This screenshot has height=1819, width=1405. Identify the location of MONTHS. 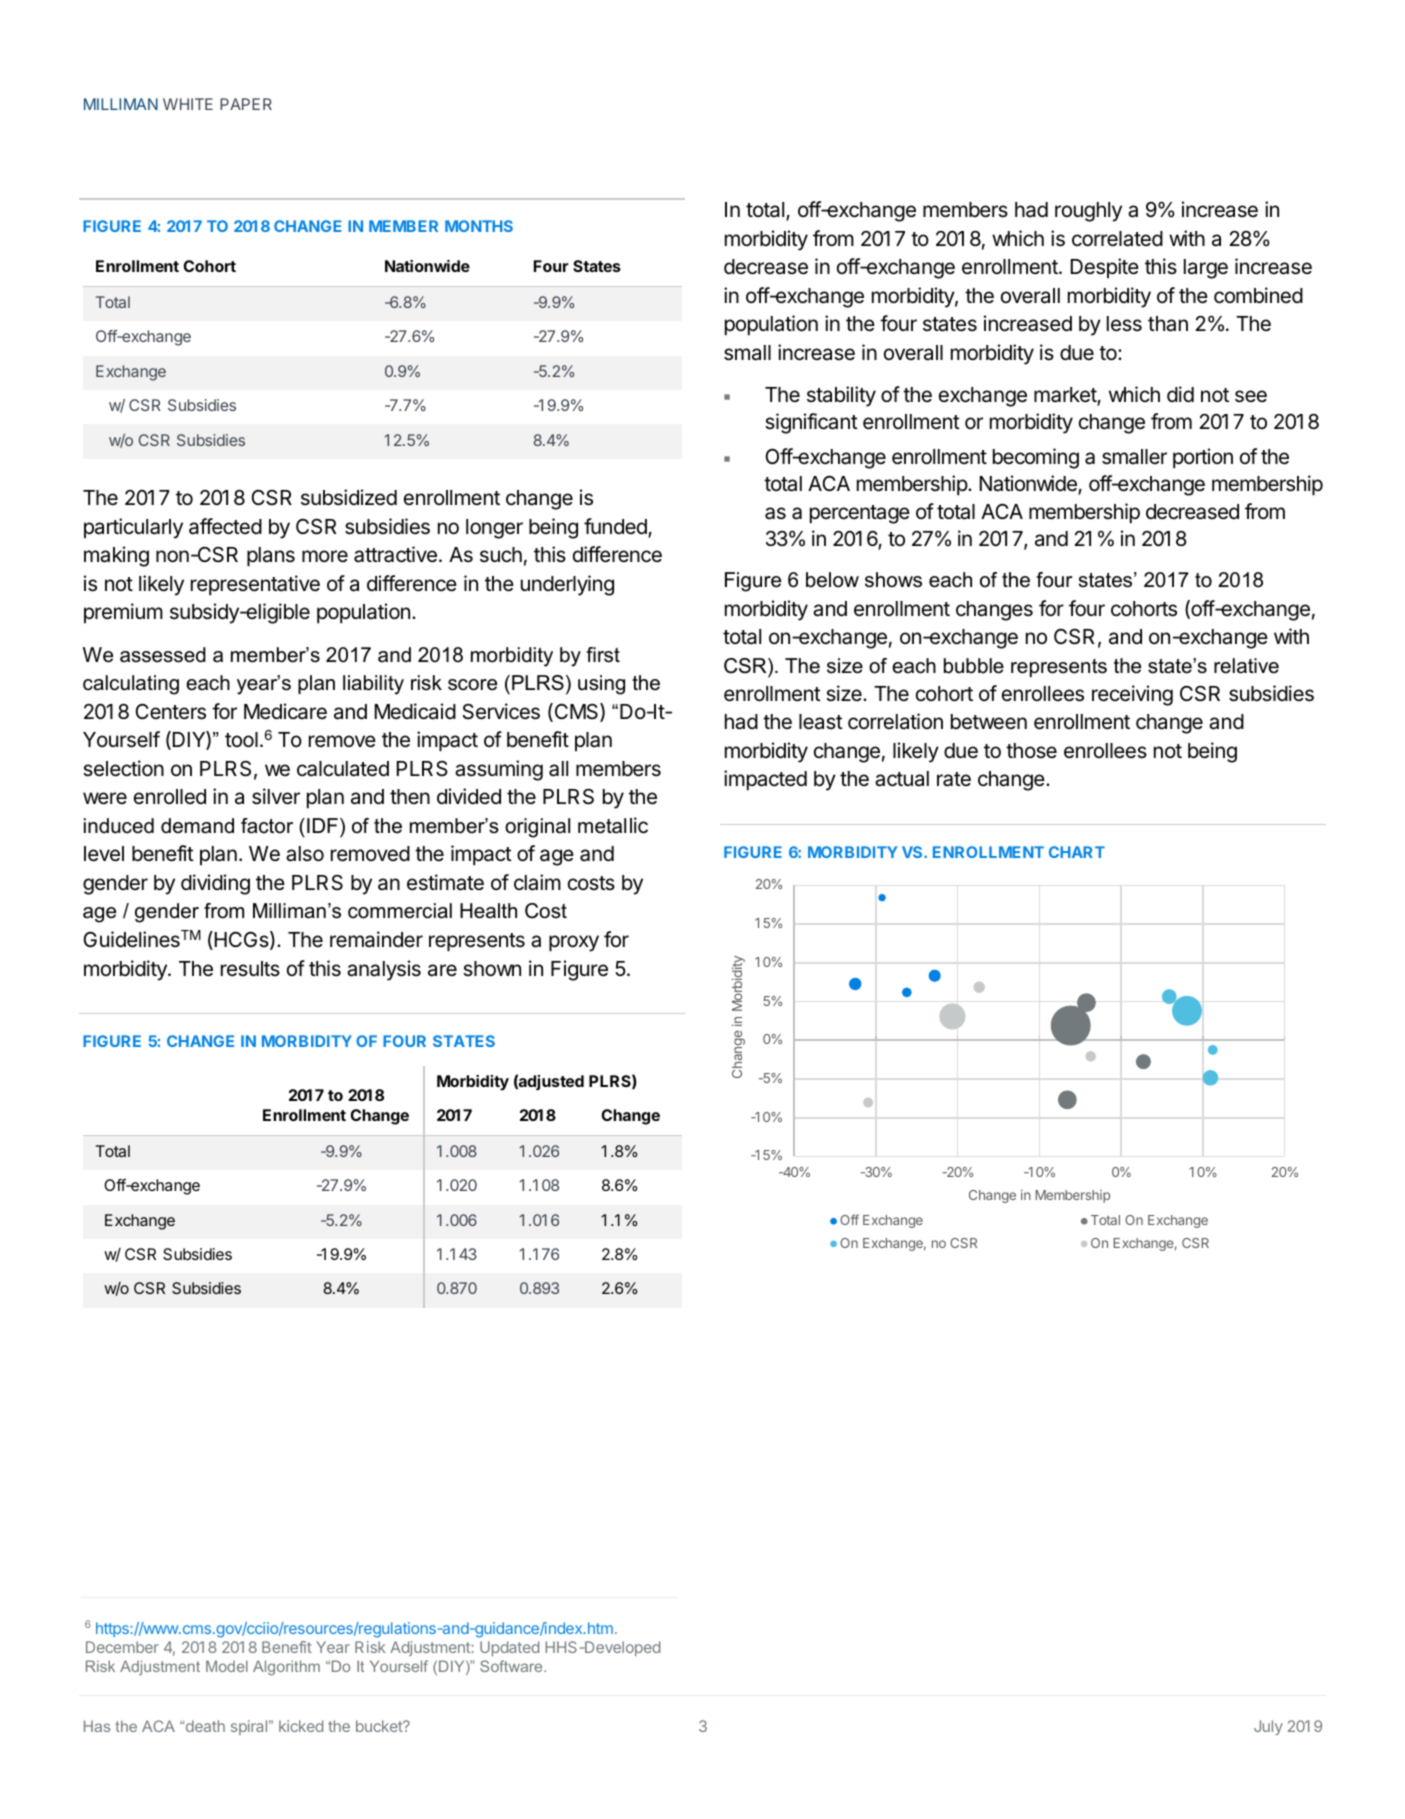
(479, 226).
